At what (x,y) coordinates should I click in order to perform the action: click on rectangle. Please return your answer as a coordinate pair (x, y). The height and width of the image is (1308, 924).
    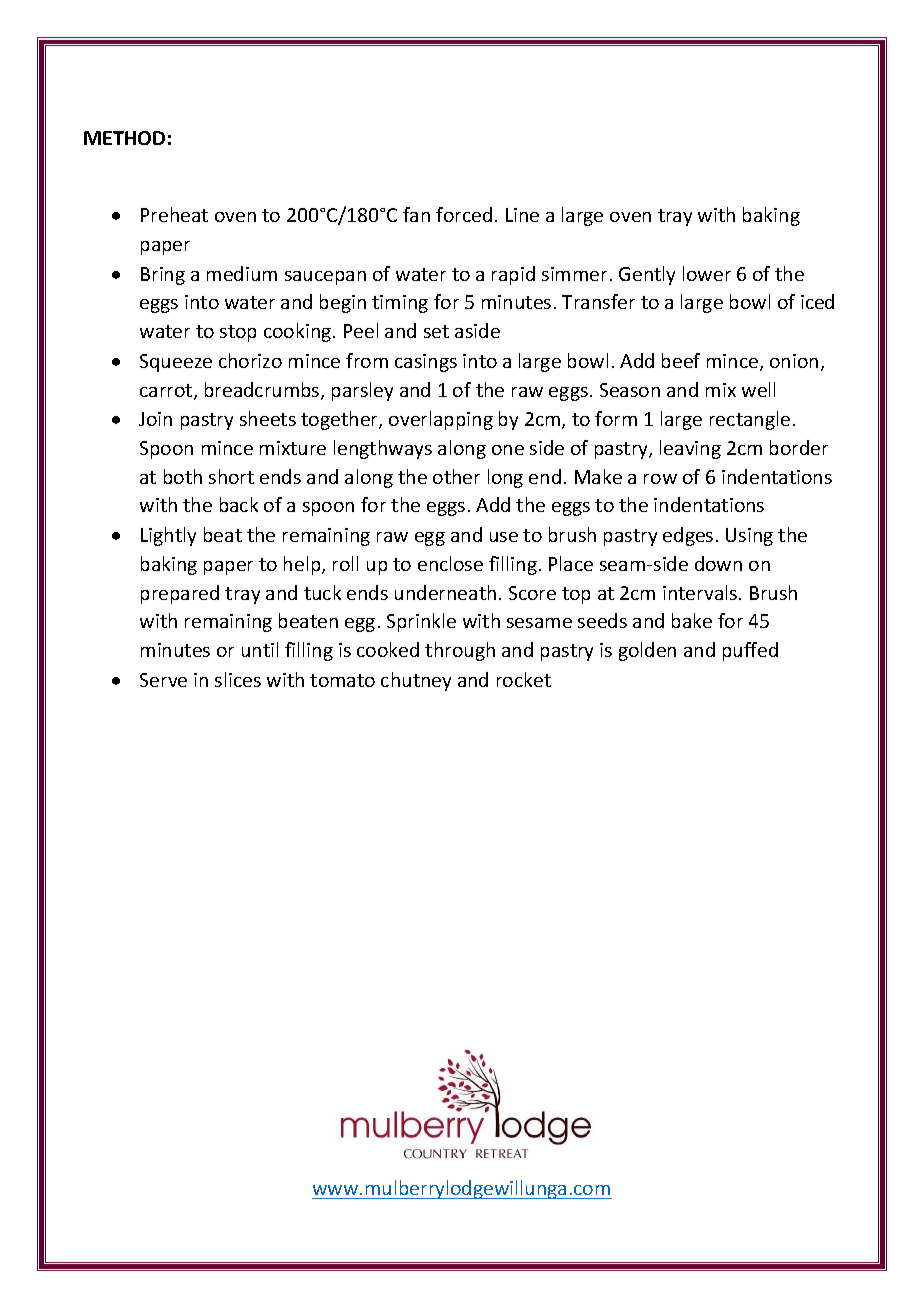
    Looking at the image, I should click on (750, 420).
